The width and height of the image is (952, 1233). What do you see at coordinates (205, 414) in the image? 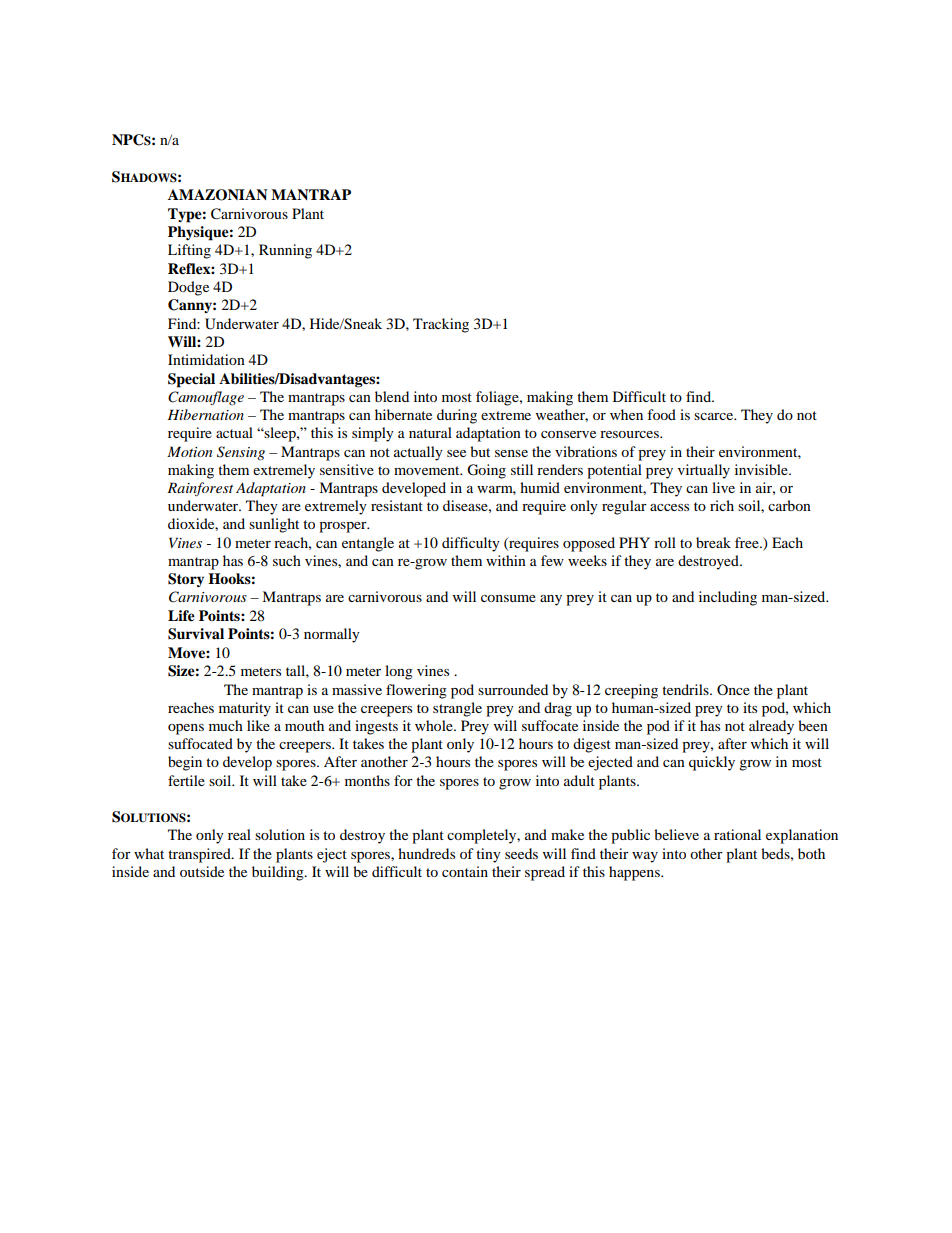
I see `Hibernation` at bounding box center [205, 414].
